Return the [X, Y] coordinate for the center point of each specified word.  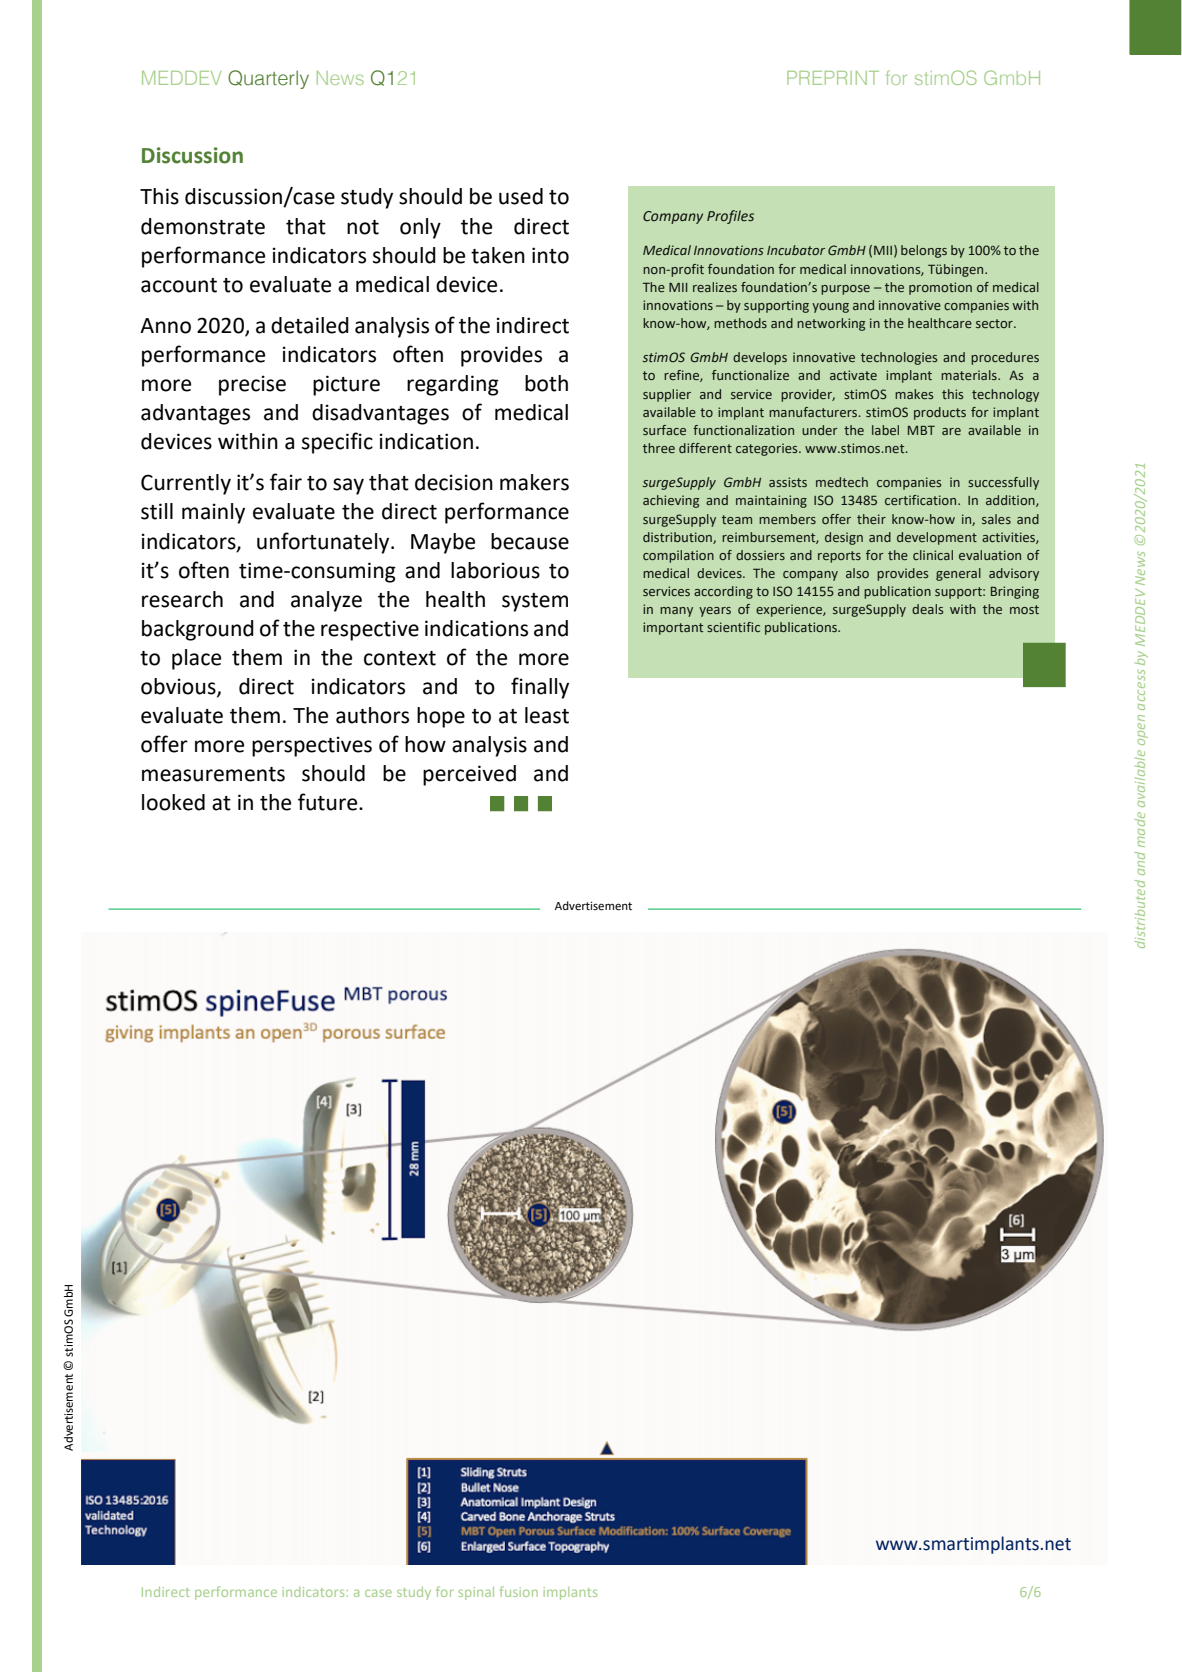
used [521, 196]
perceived [469, 775]
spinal [476, 1593]
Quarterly [268, 79]
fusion [519, 1591]
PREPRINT [833, 78]
